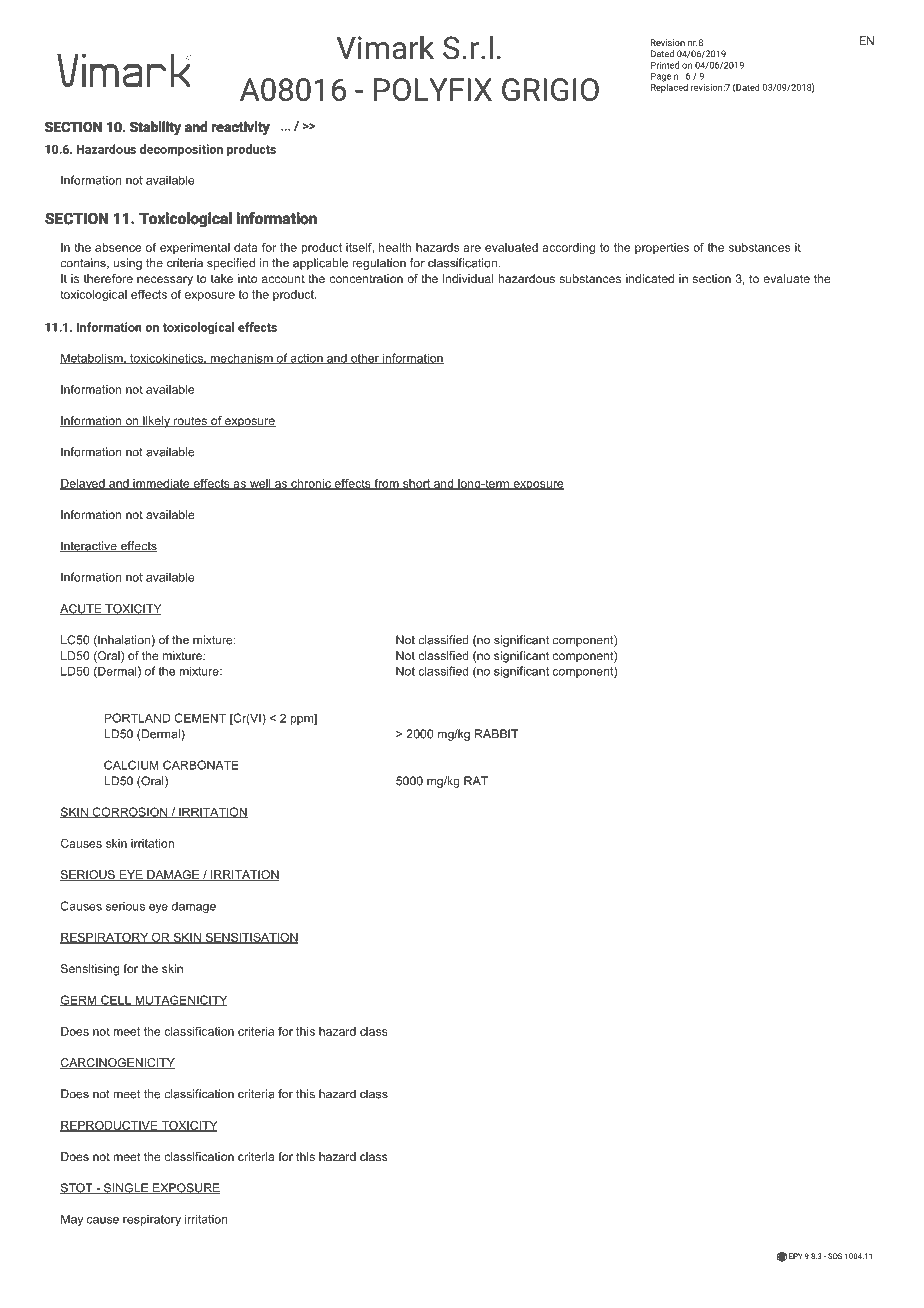 The width and height of the image is (924, 1308). Describe the element at coordinates (126, 1188) in the image. I see `SINGLE` at that location.
